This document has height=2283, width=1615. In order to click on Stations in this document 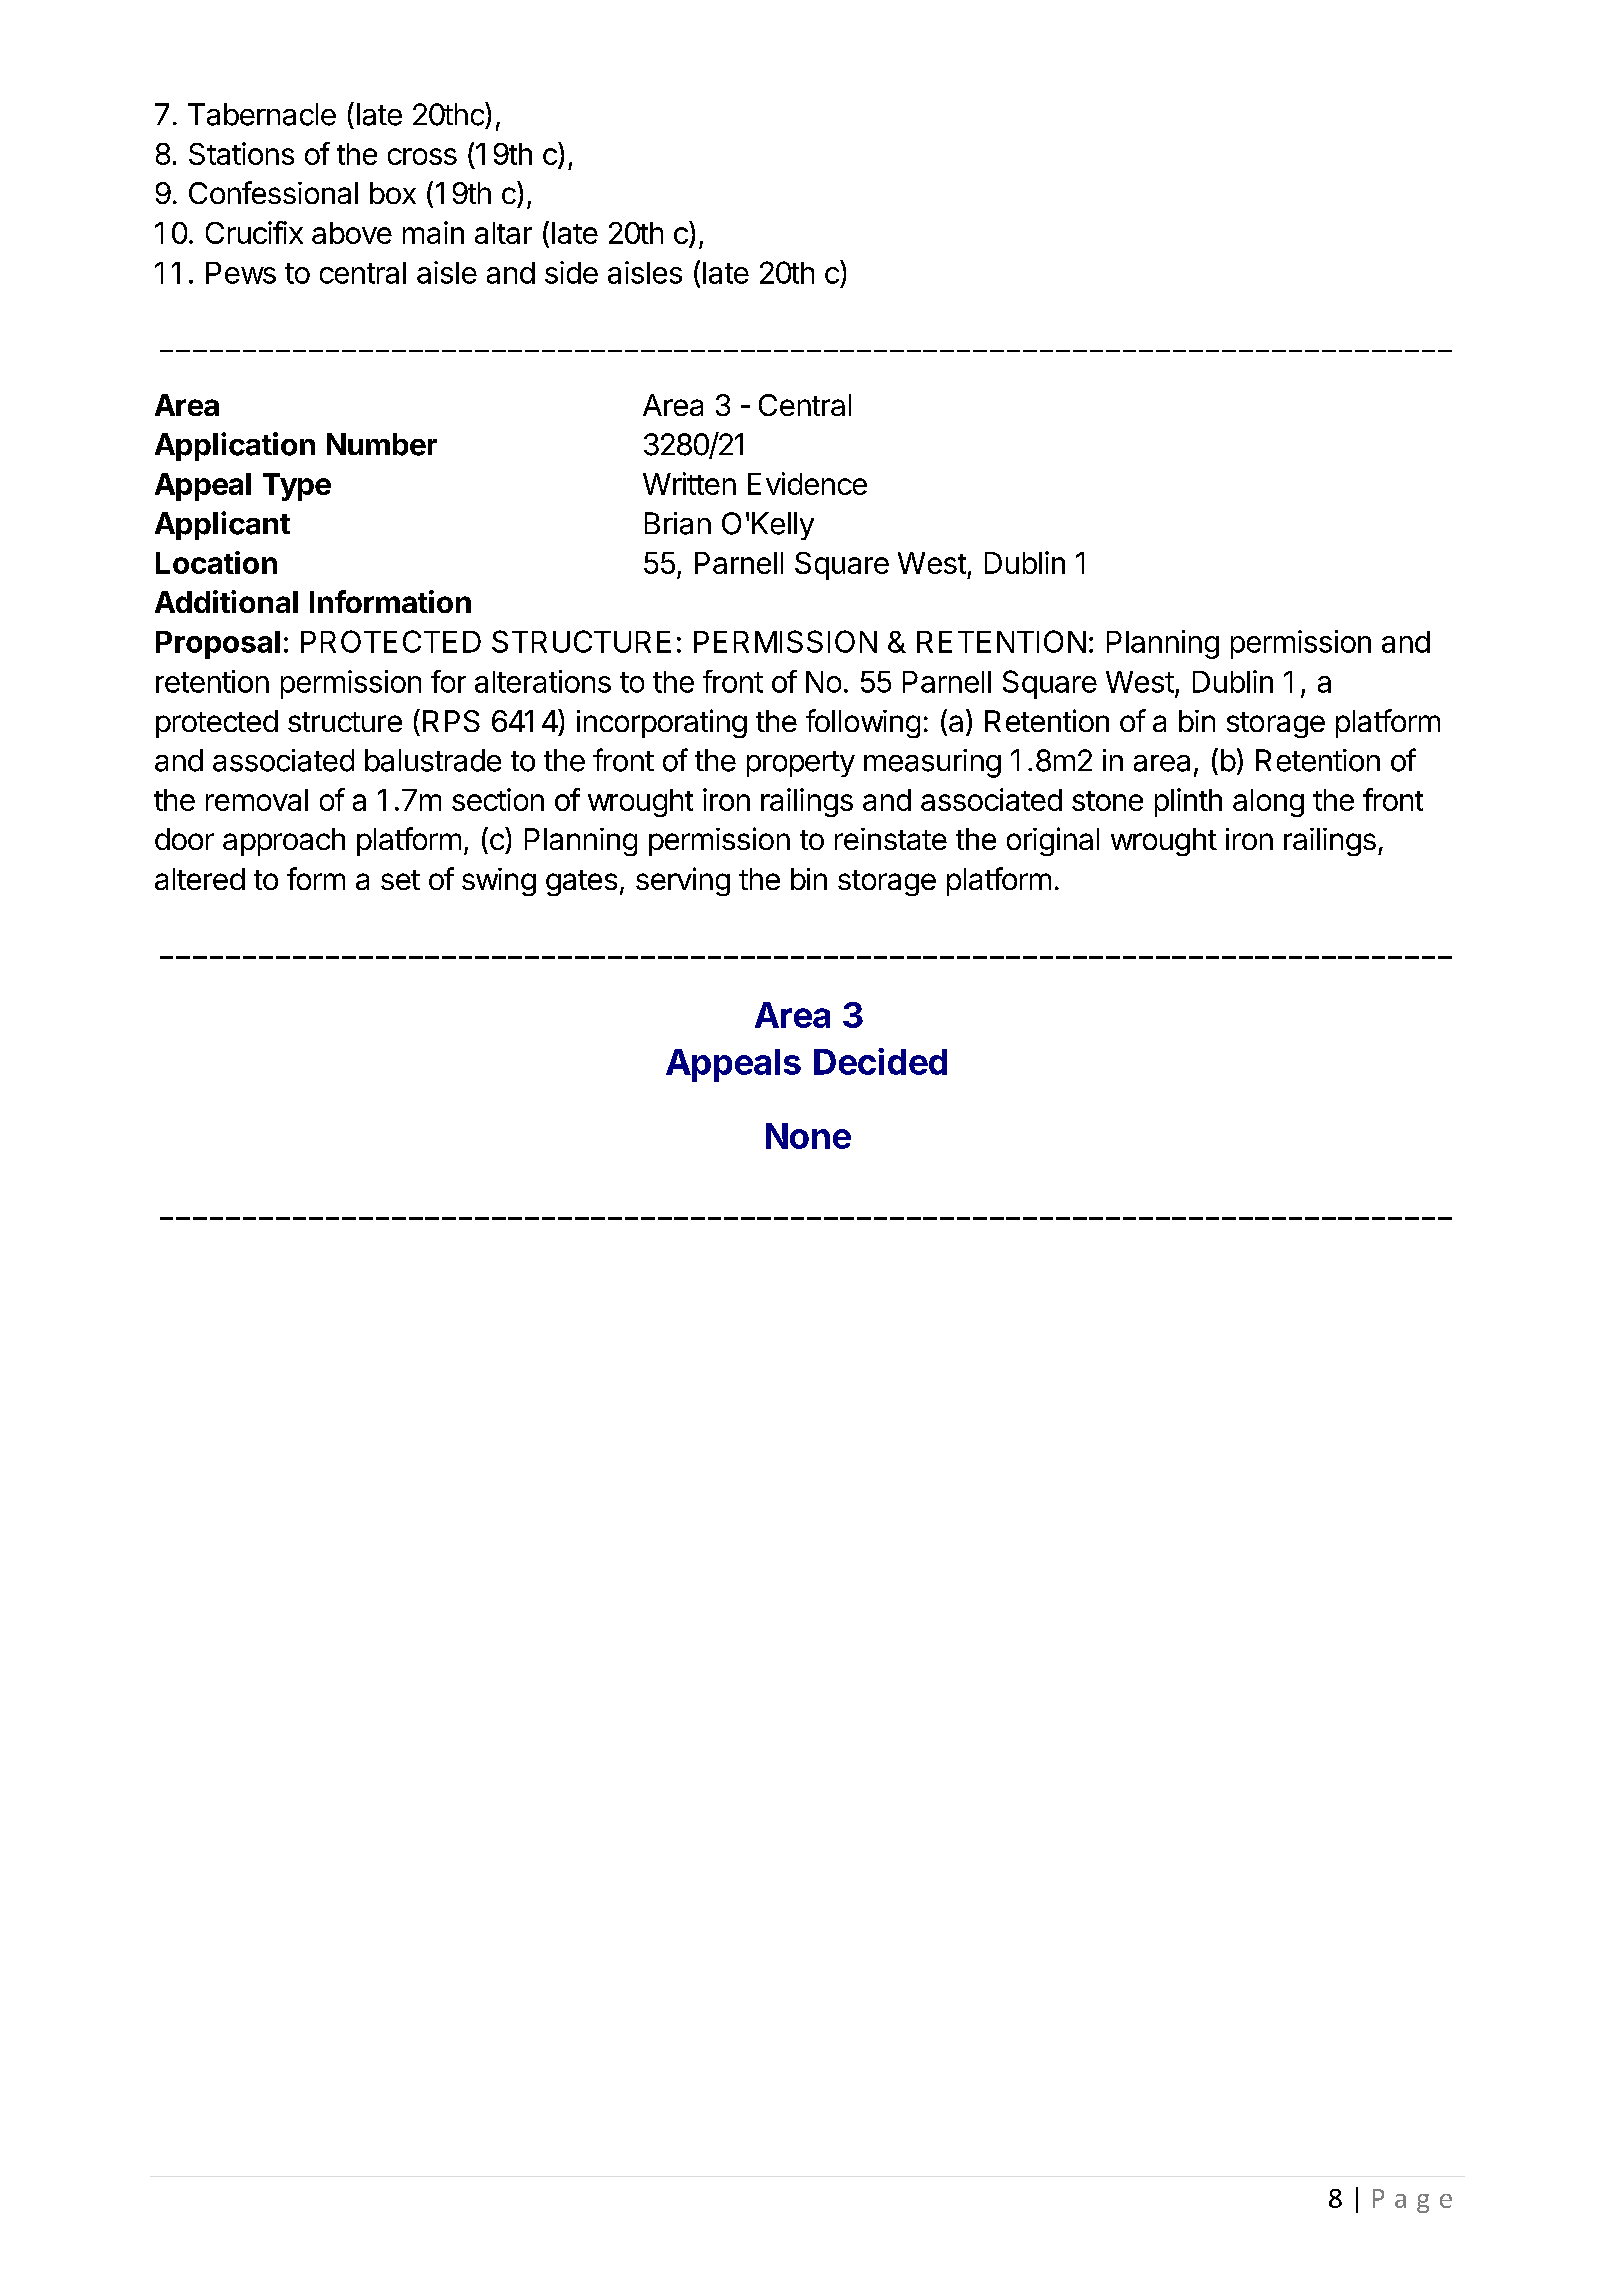, I will do `click(241, 153)`.
